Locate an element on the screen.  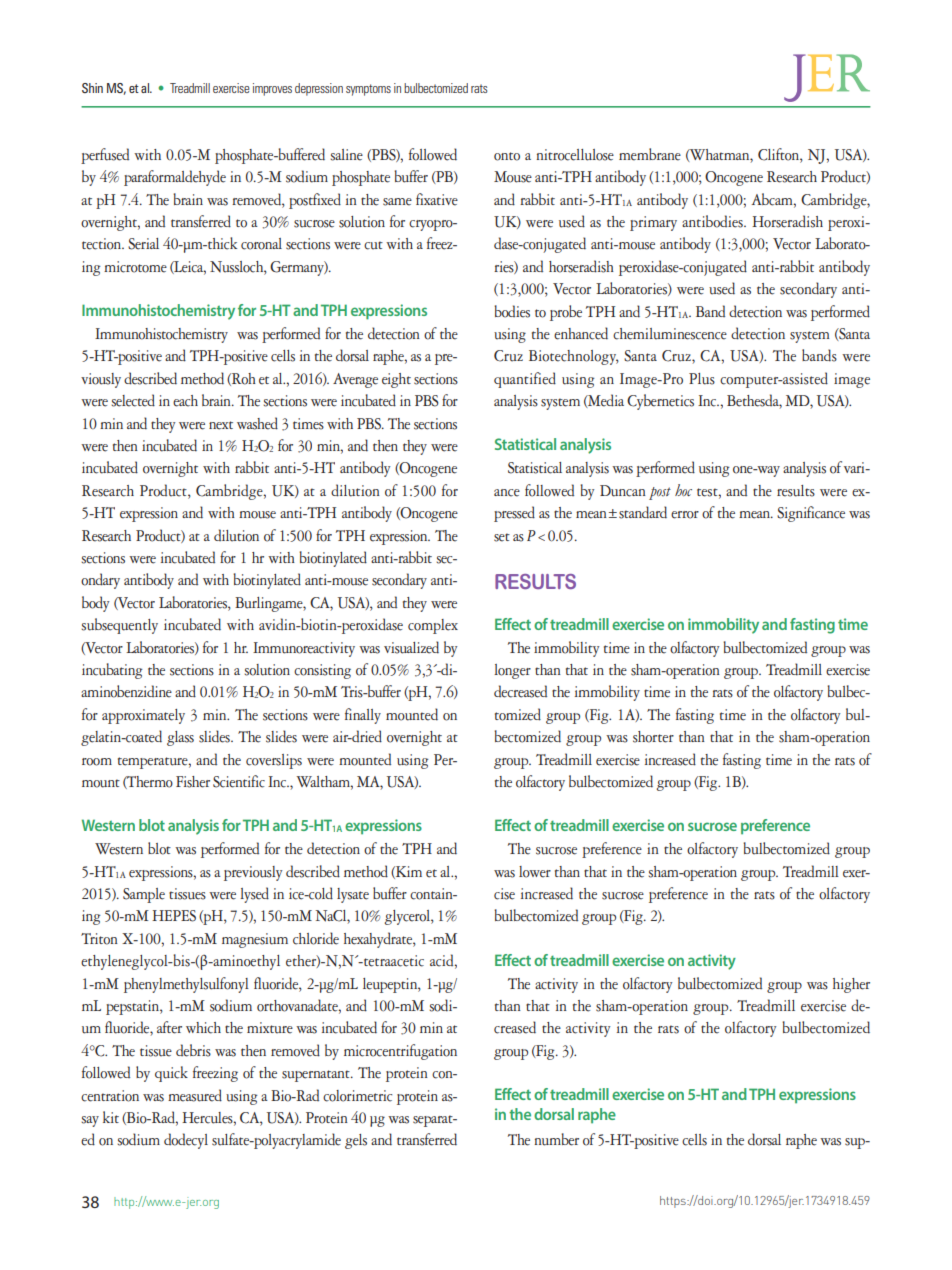
onto is located at coordinates (507, 156).
